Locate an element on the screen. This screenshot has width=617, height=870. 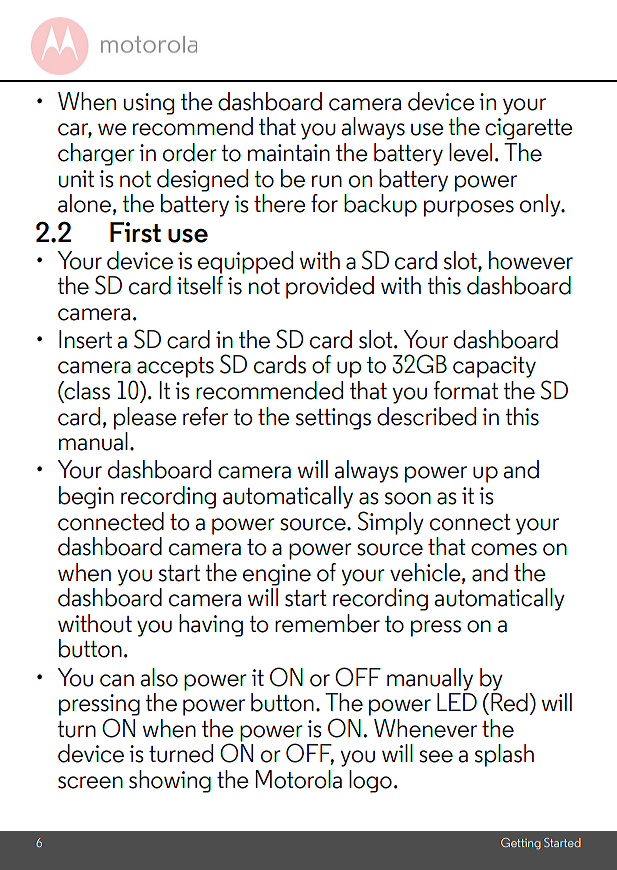
provided is located at coordinates (330, 287).
